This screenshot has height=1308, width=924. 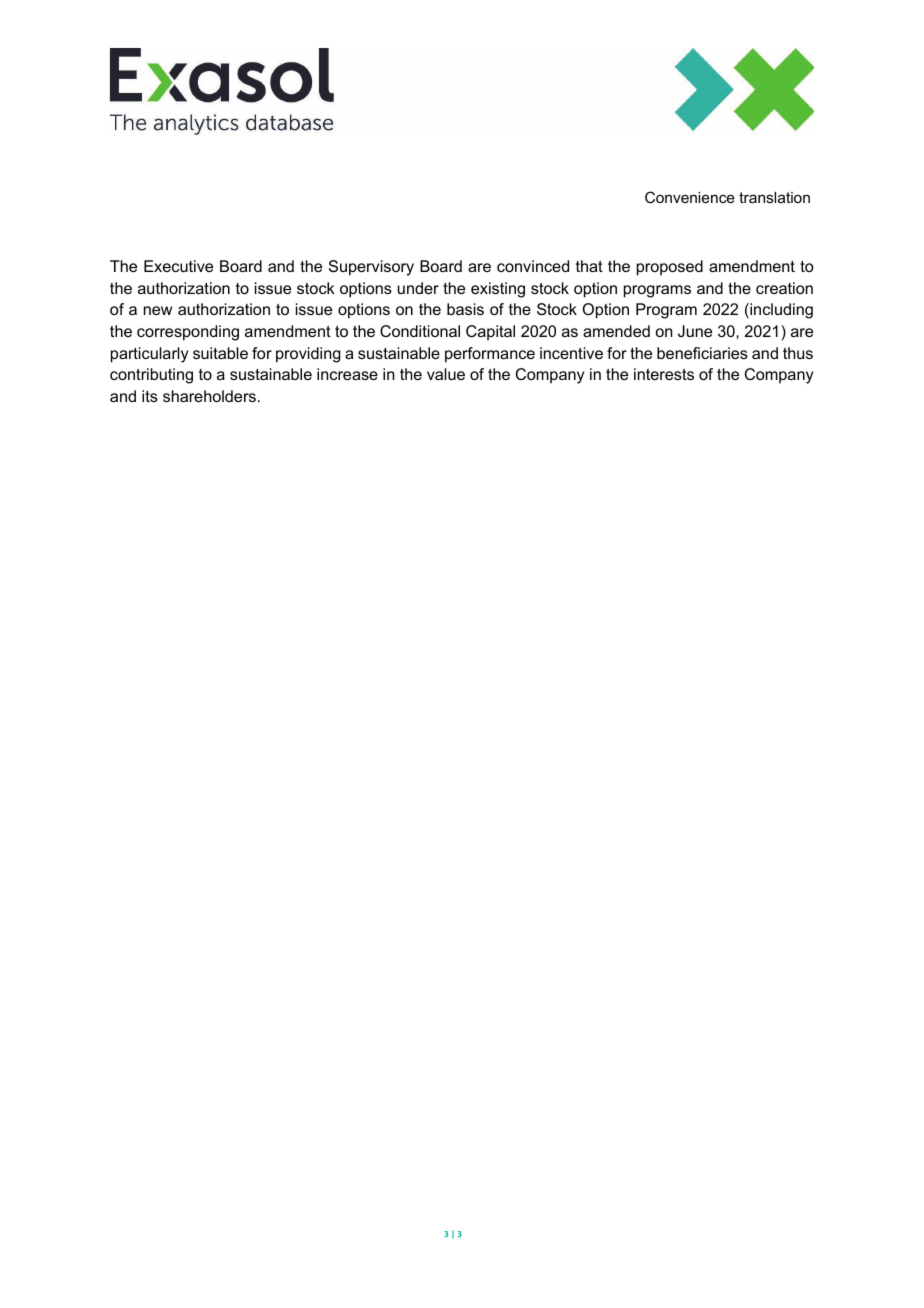 What do you see at coordinates (690, 197) in the screenshot?
I see `Convenience` at bounding box center [690, 197].
